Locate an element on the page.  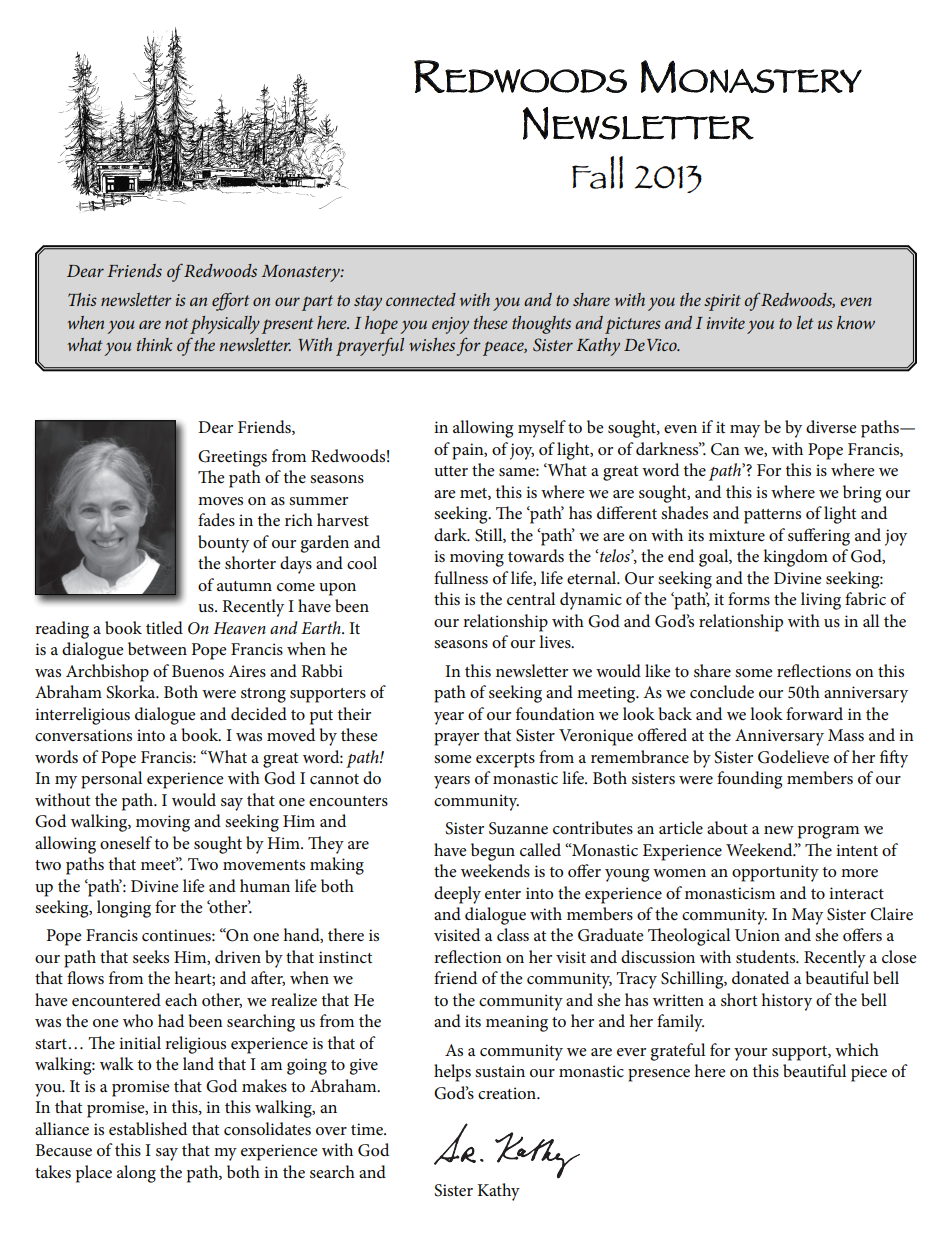
established is located at coordinates (148, 1129).
